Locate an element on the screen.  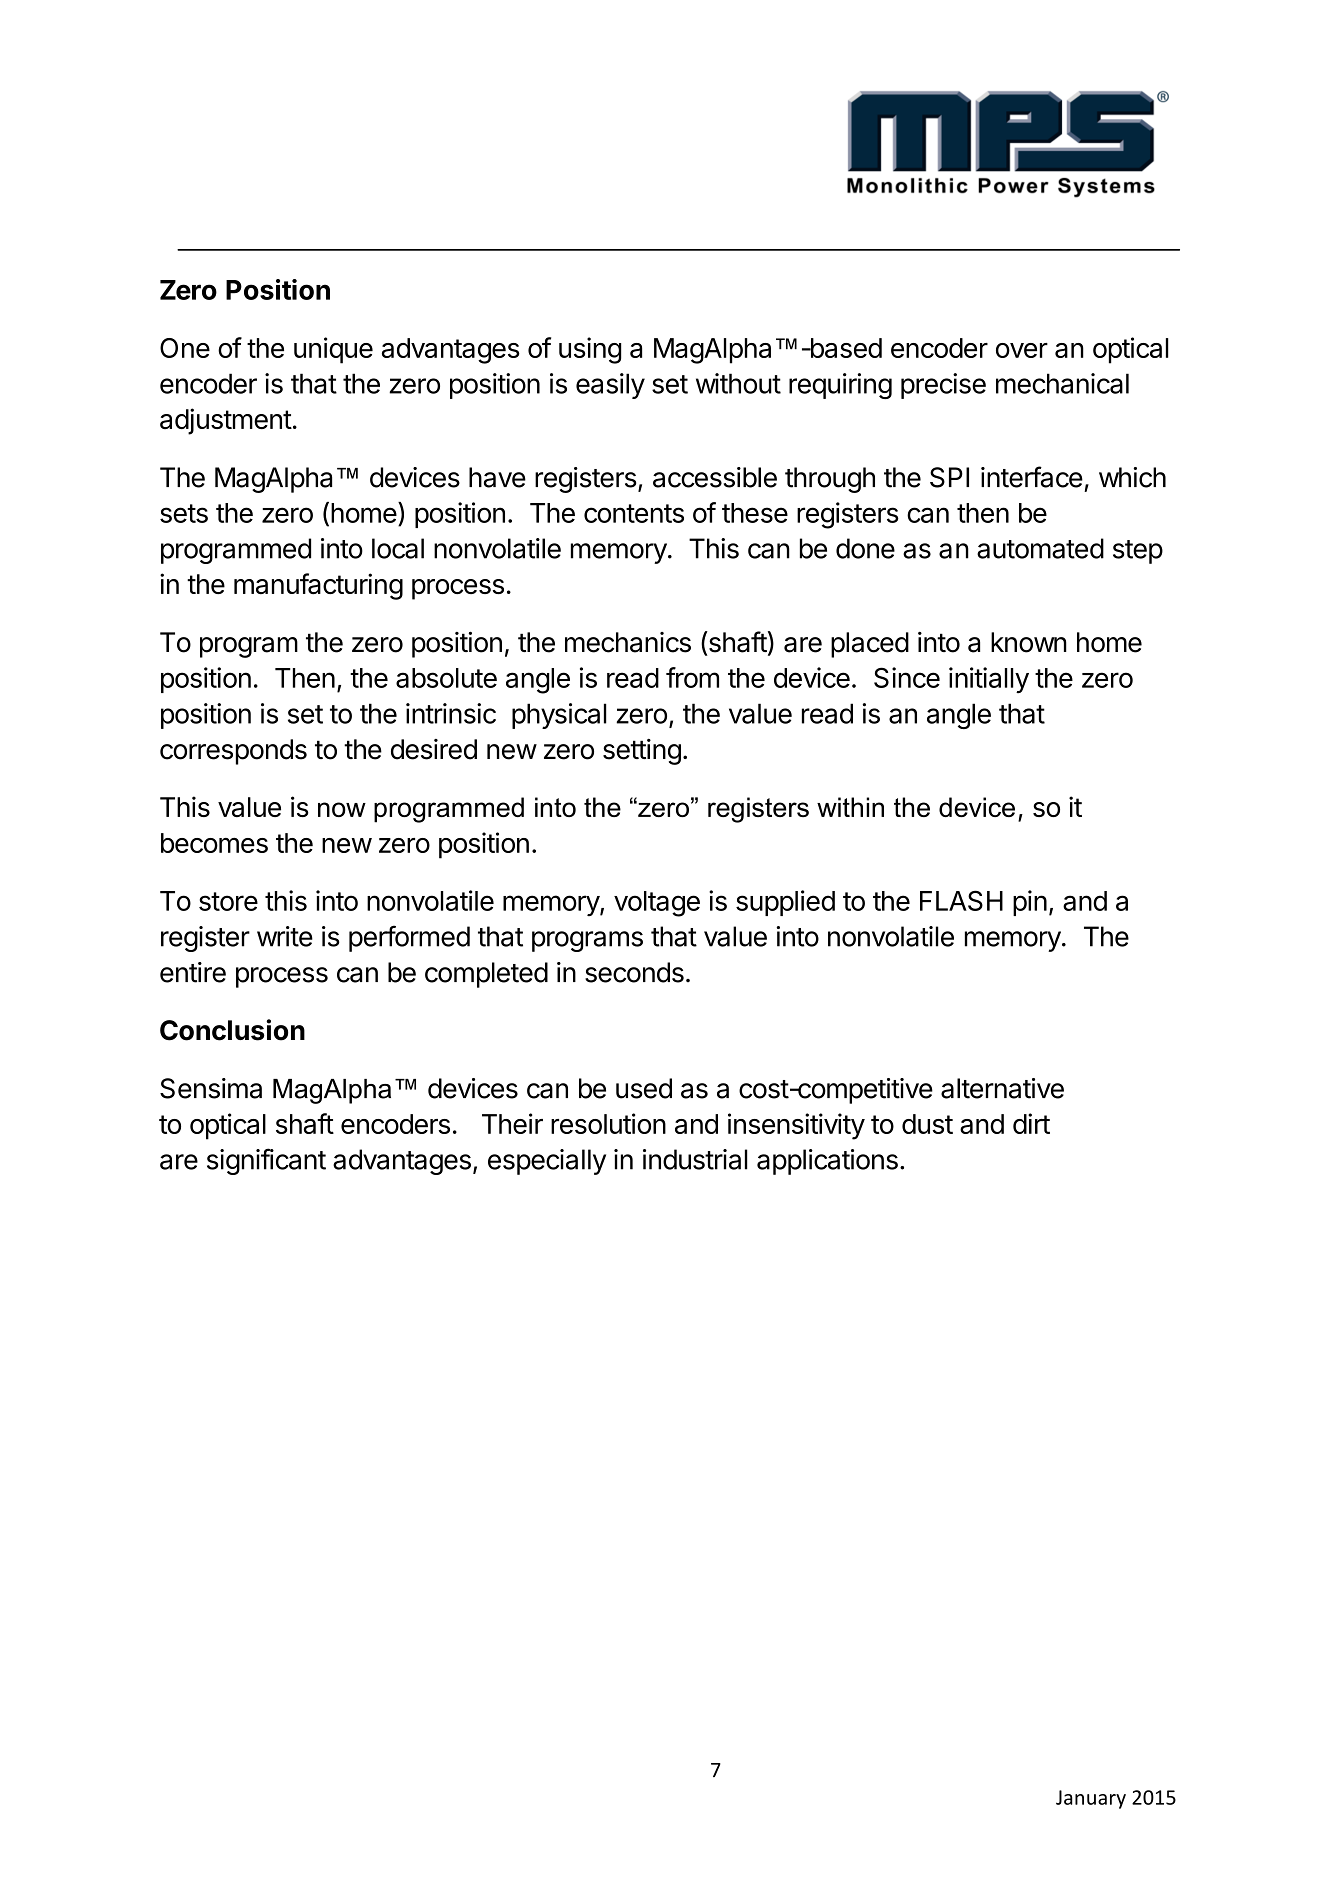
mechanical is located at coordinates (1062, 383).
